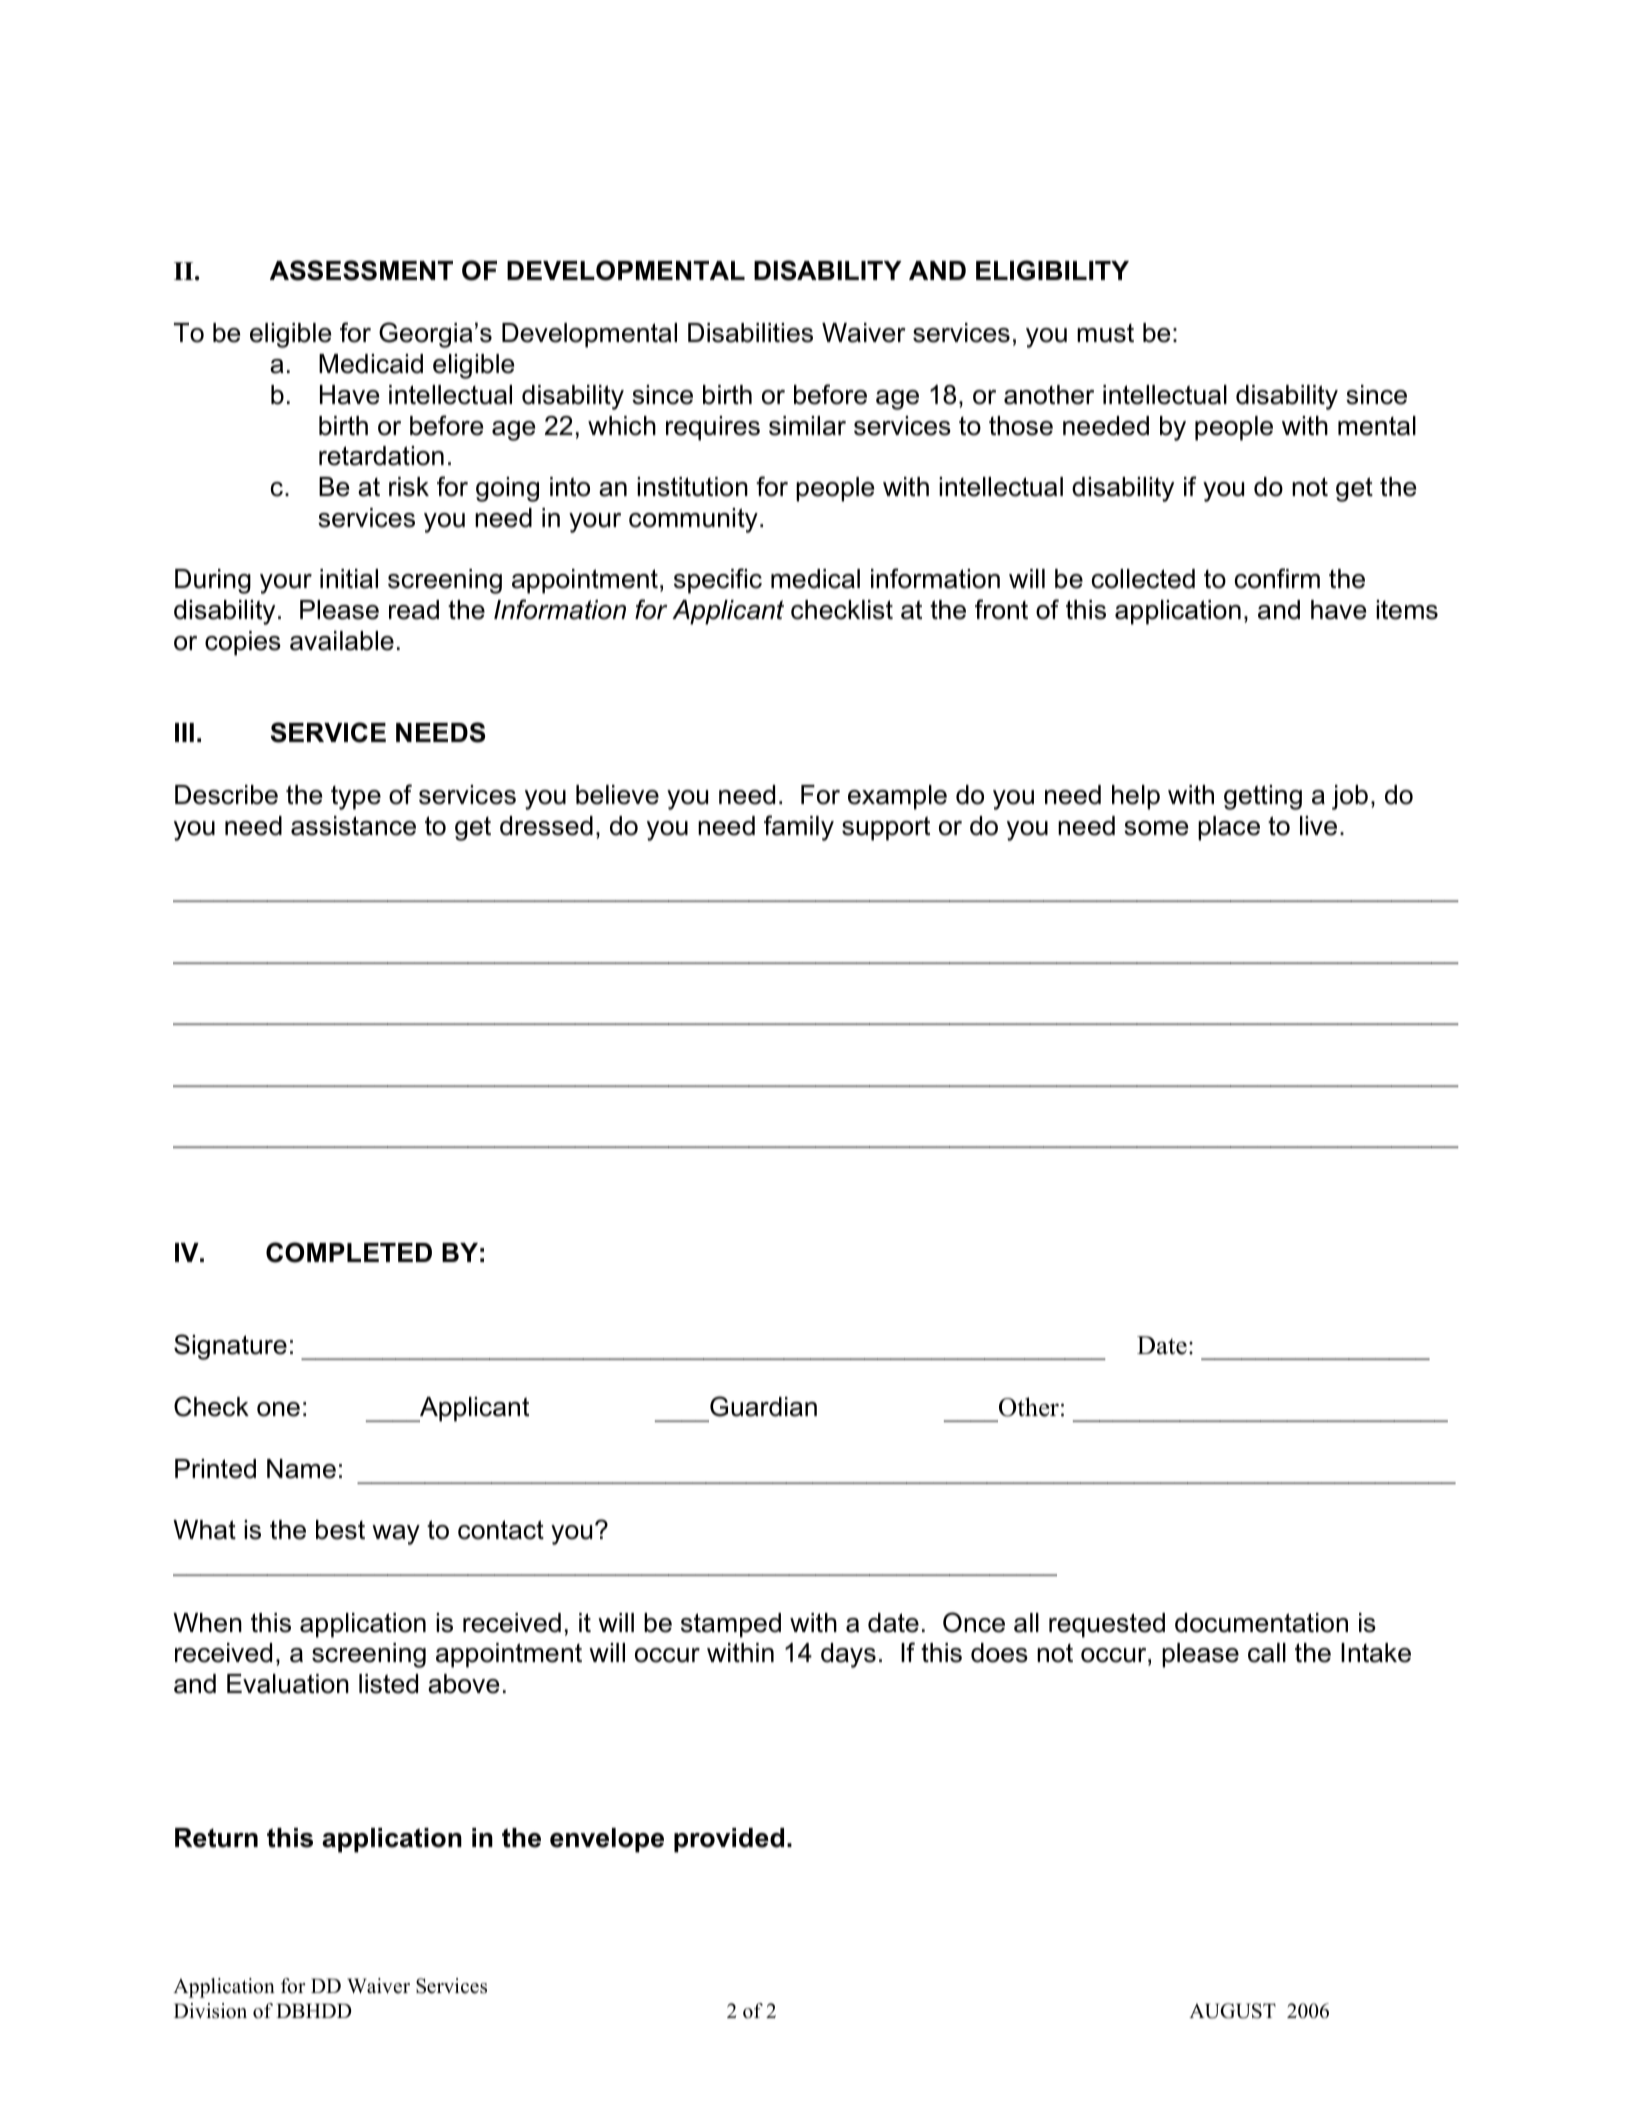  Describe the element at coordinates (1105, 333) in the screenshot. I see `must` at that location.
